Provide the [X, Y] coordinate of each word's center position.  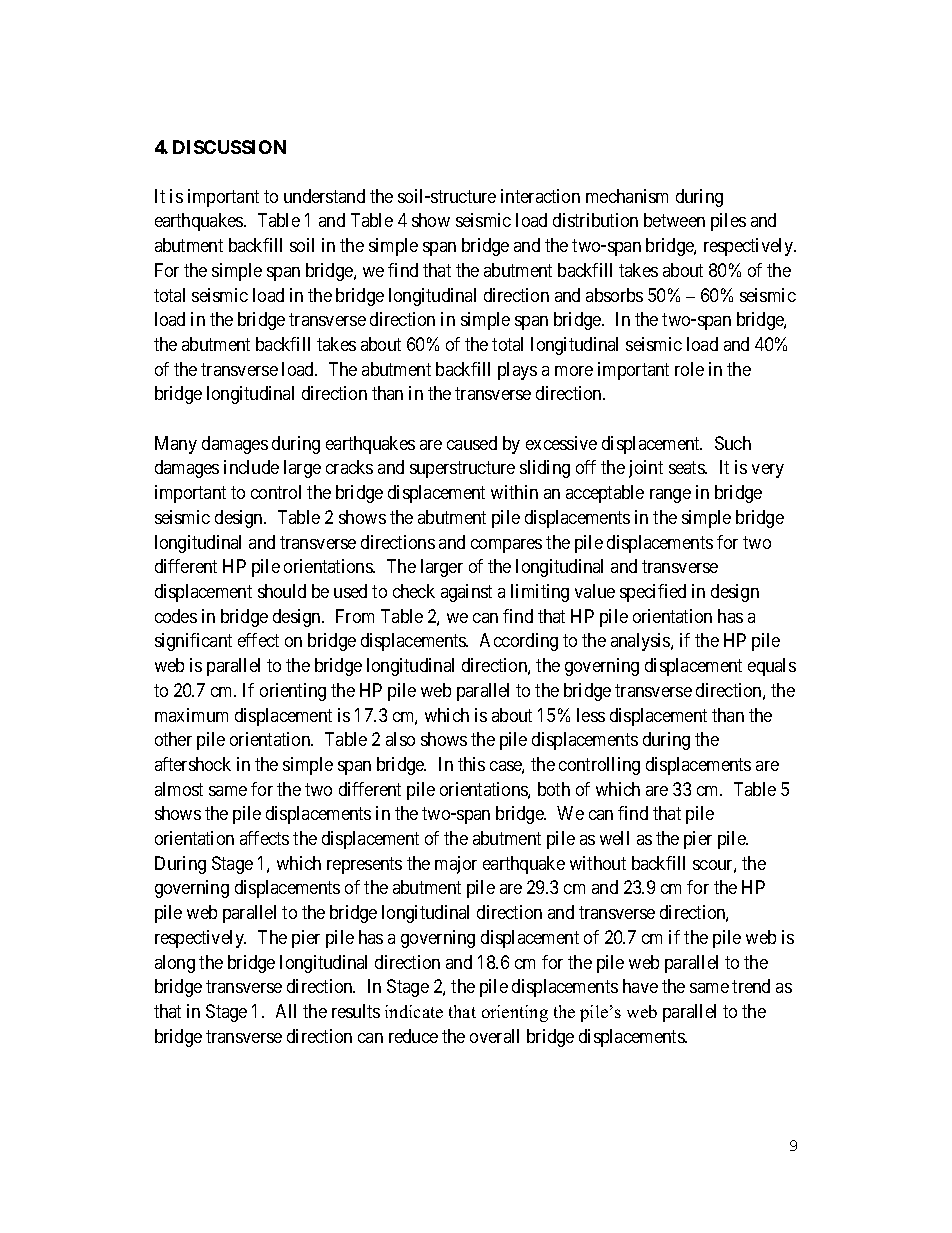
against [466, 593]
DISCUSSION [229, 147]
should [282, 591]
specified [653, 593]
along [175, 964]
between [674, 220]
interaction [540, 196]
